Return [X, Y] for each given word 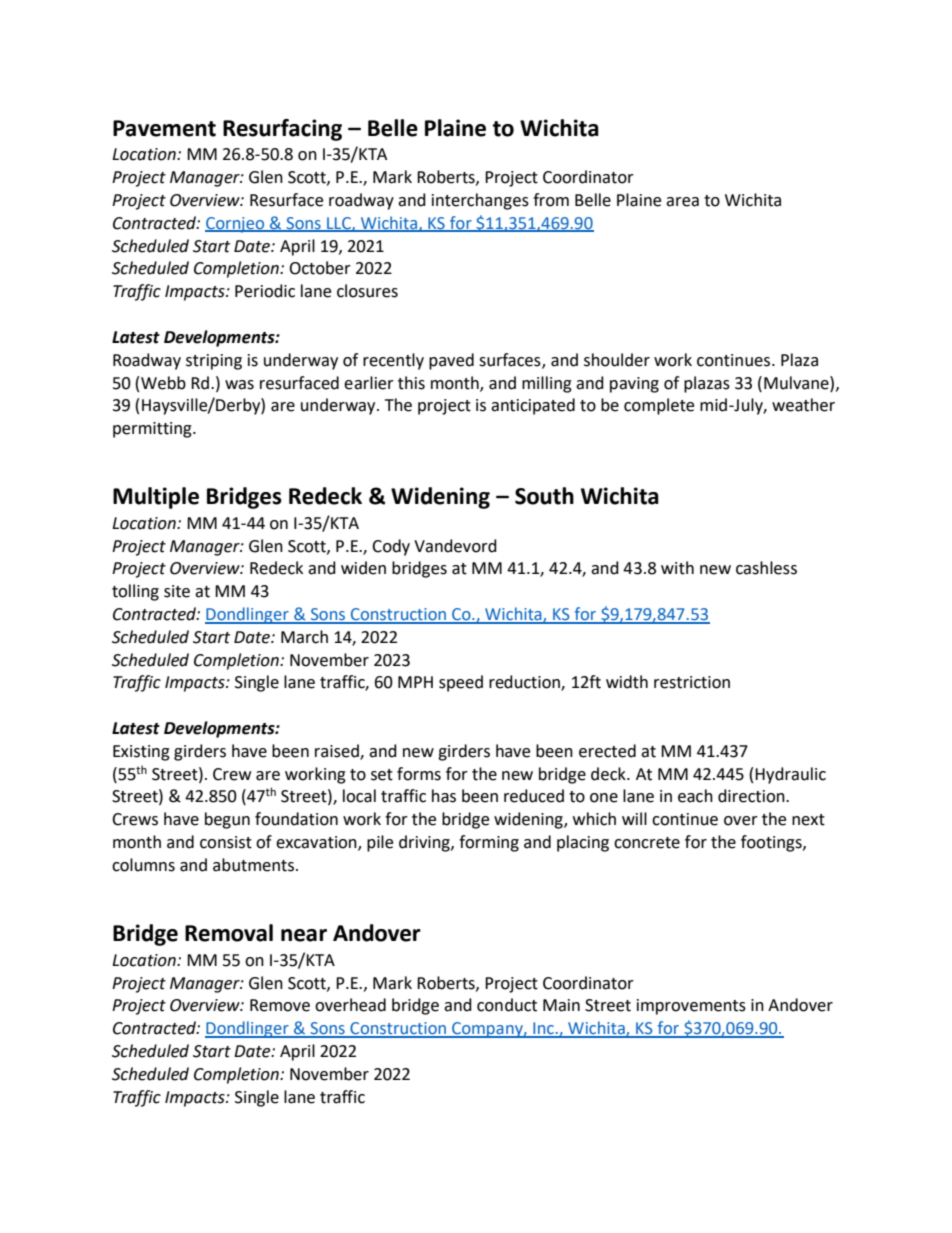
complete [659, 406]
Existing [141, 753]
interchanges [480, 201]
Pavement [164, 128]
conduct [507, 1005]
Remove [280, 1005]
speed [461, 683]
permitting [153, 430]
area [682, 202]
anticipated [533, 406]
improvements [691, 1007]
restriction [692, 682]
